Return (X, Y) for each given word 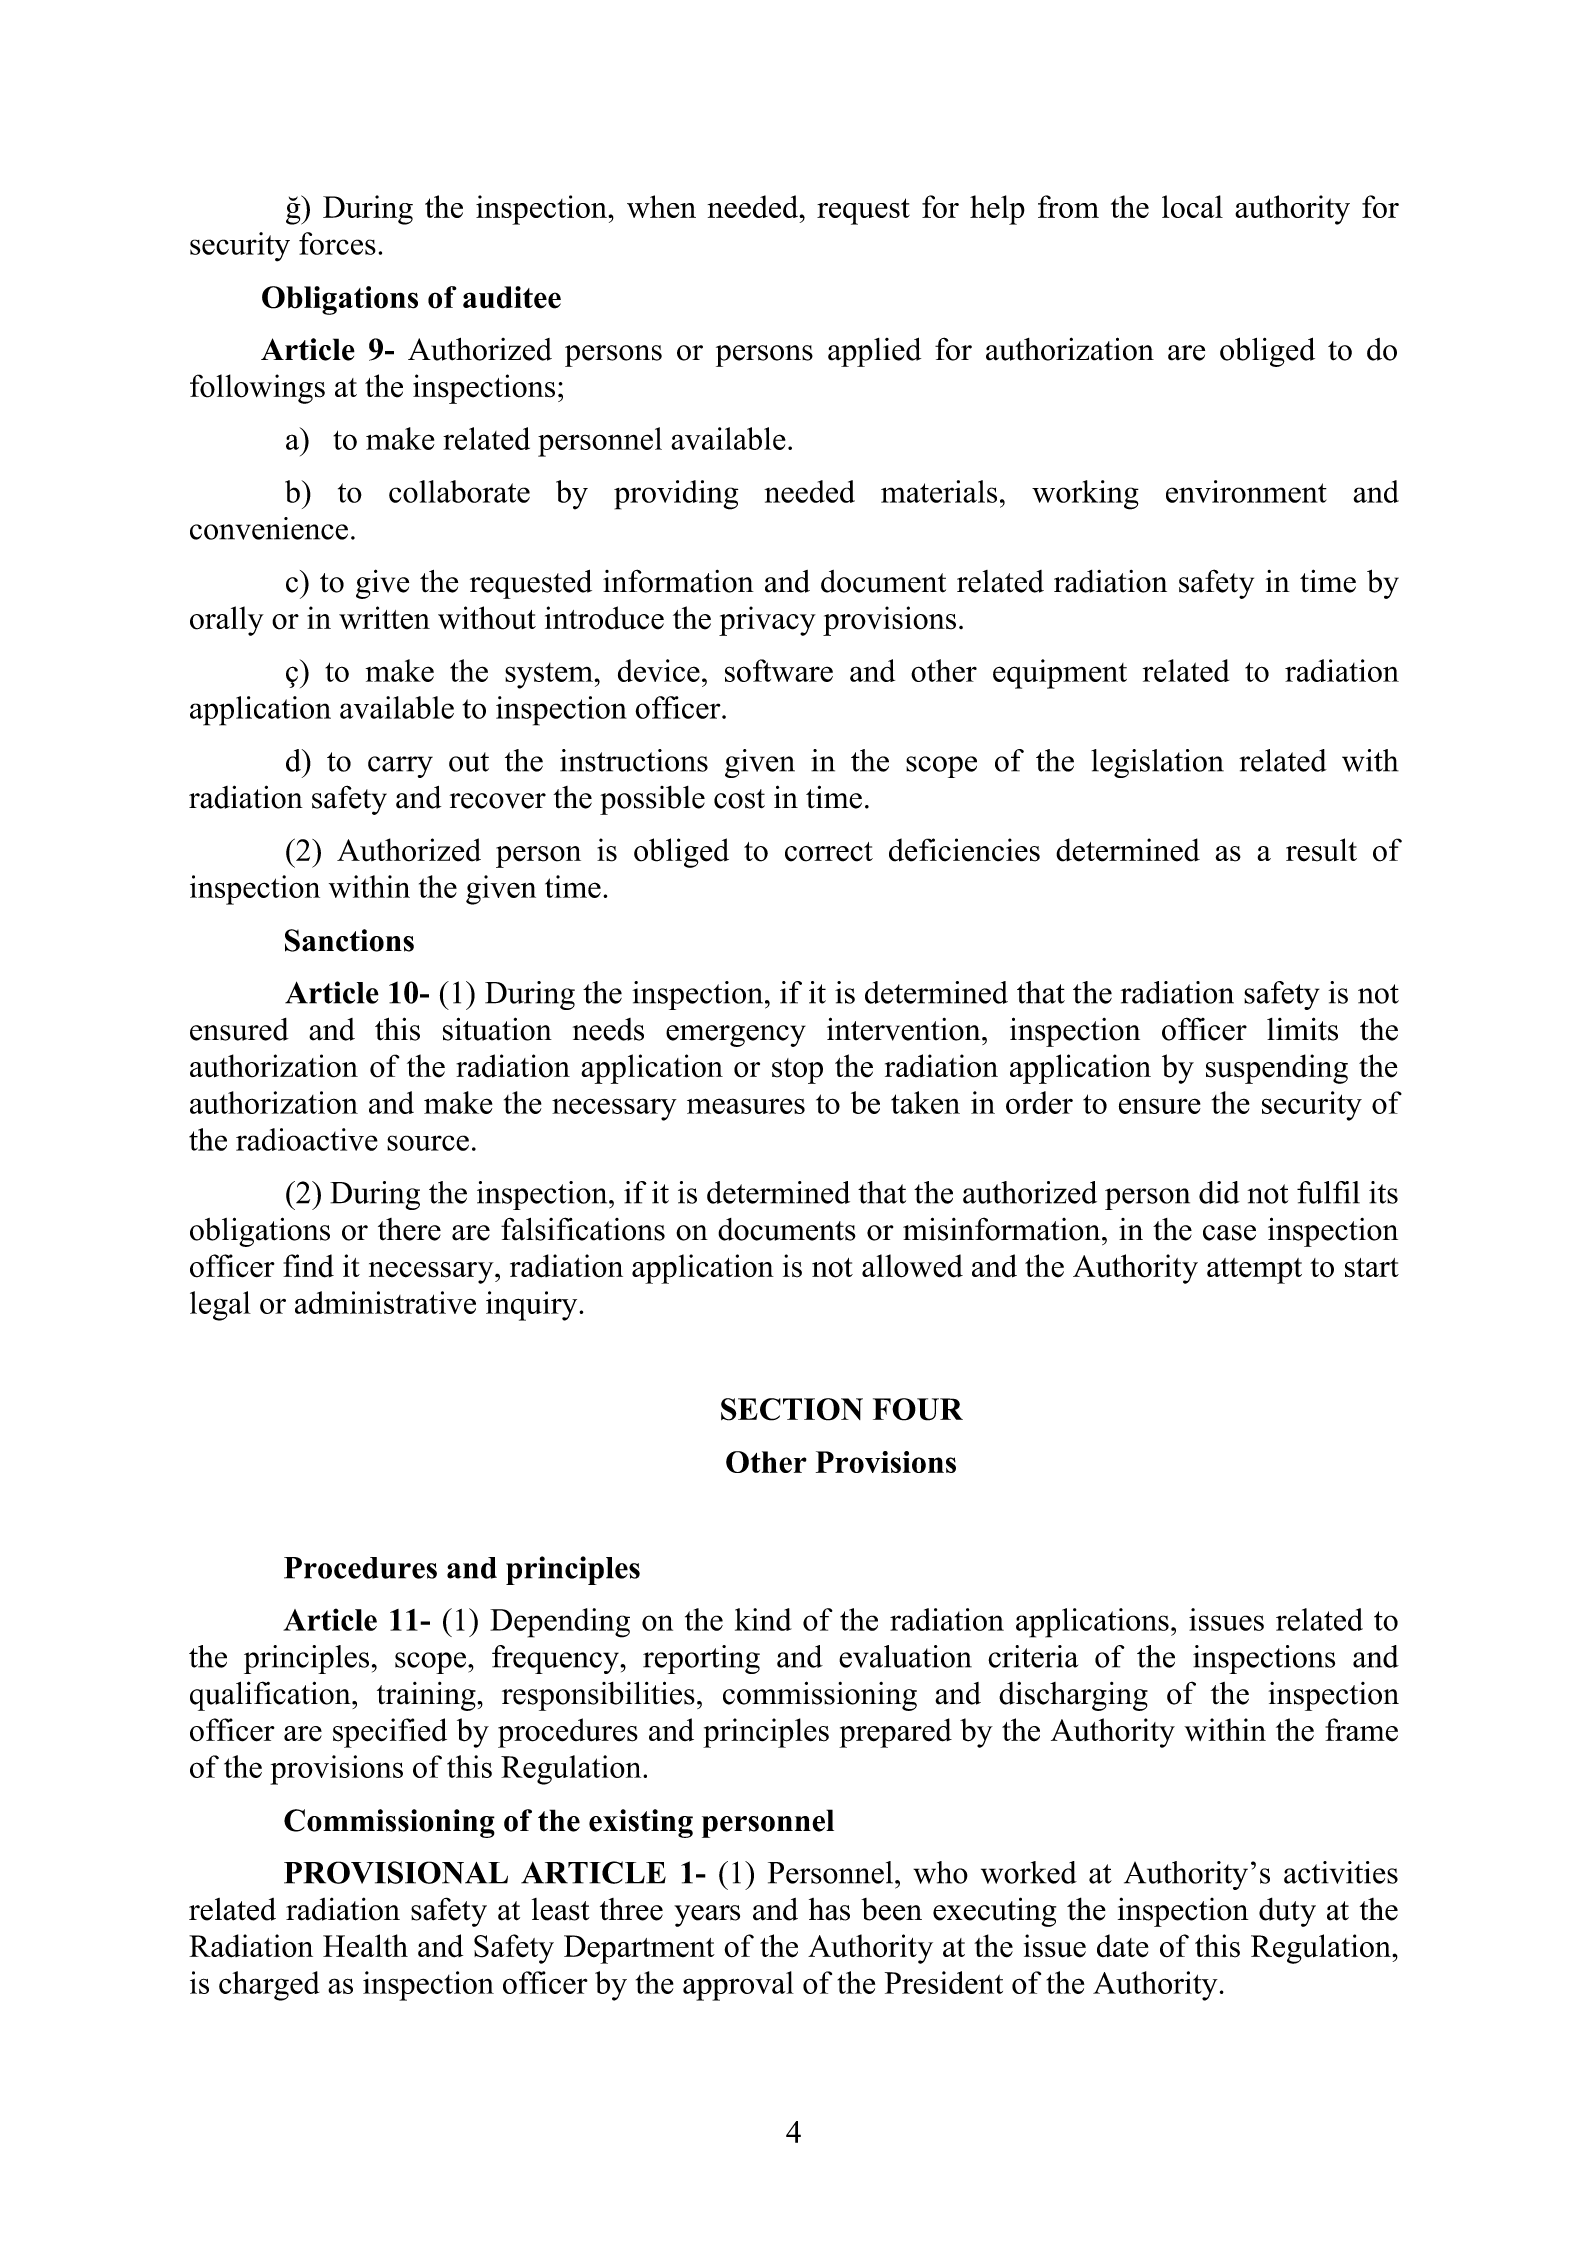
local (1192, 206)
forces (337, 243)
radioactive (307, 1139)
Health (365, 1946)
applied (874, 352)
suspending (1277, 1069)
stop (797, 1071)
